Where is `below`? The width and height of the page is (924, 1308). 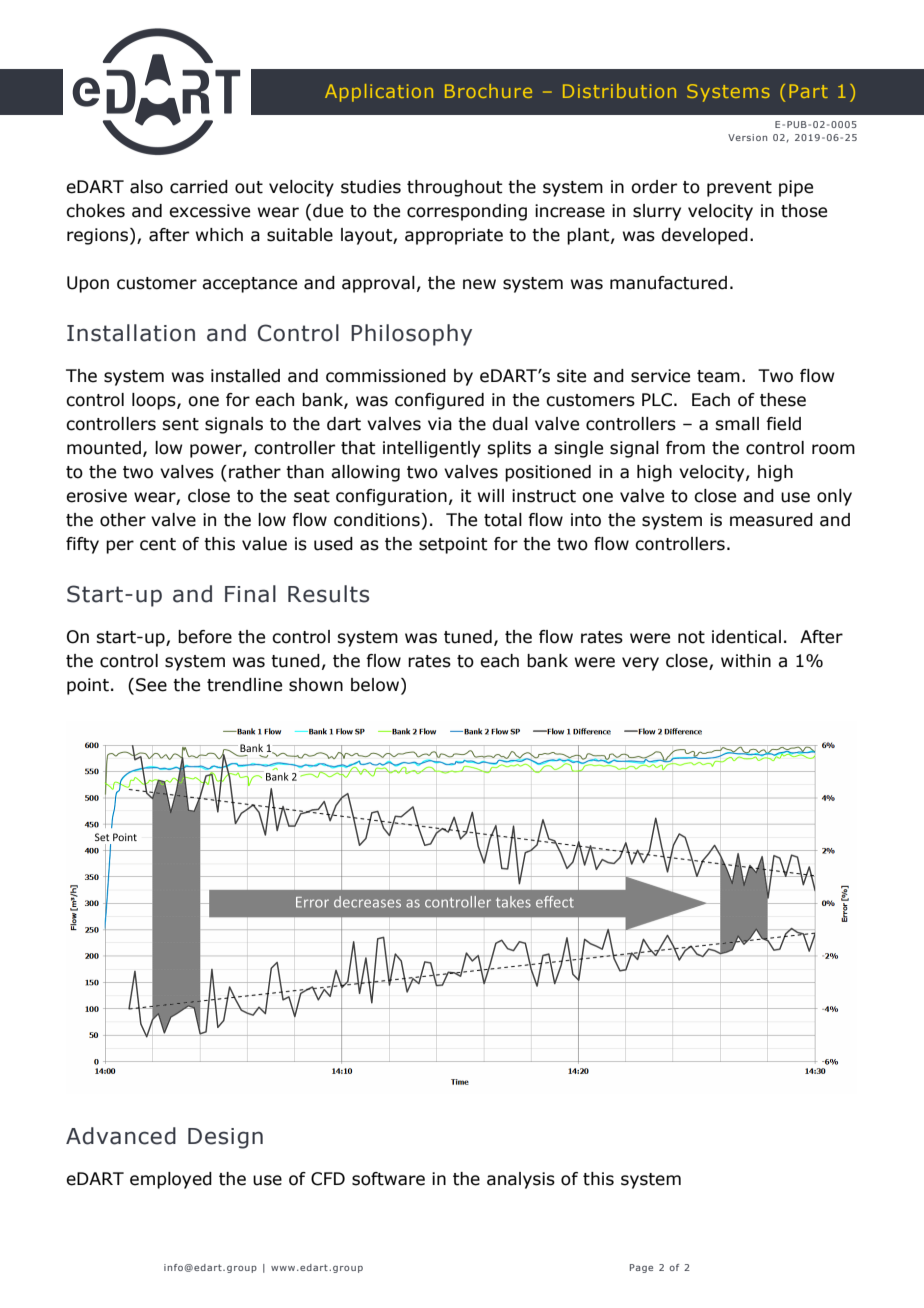
below is located at coordinates (376, 686).
